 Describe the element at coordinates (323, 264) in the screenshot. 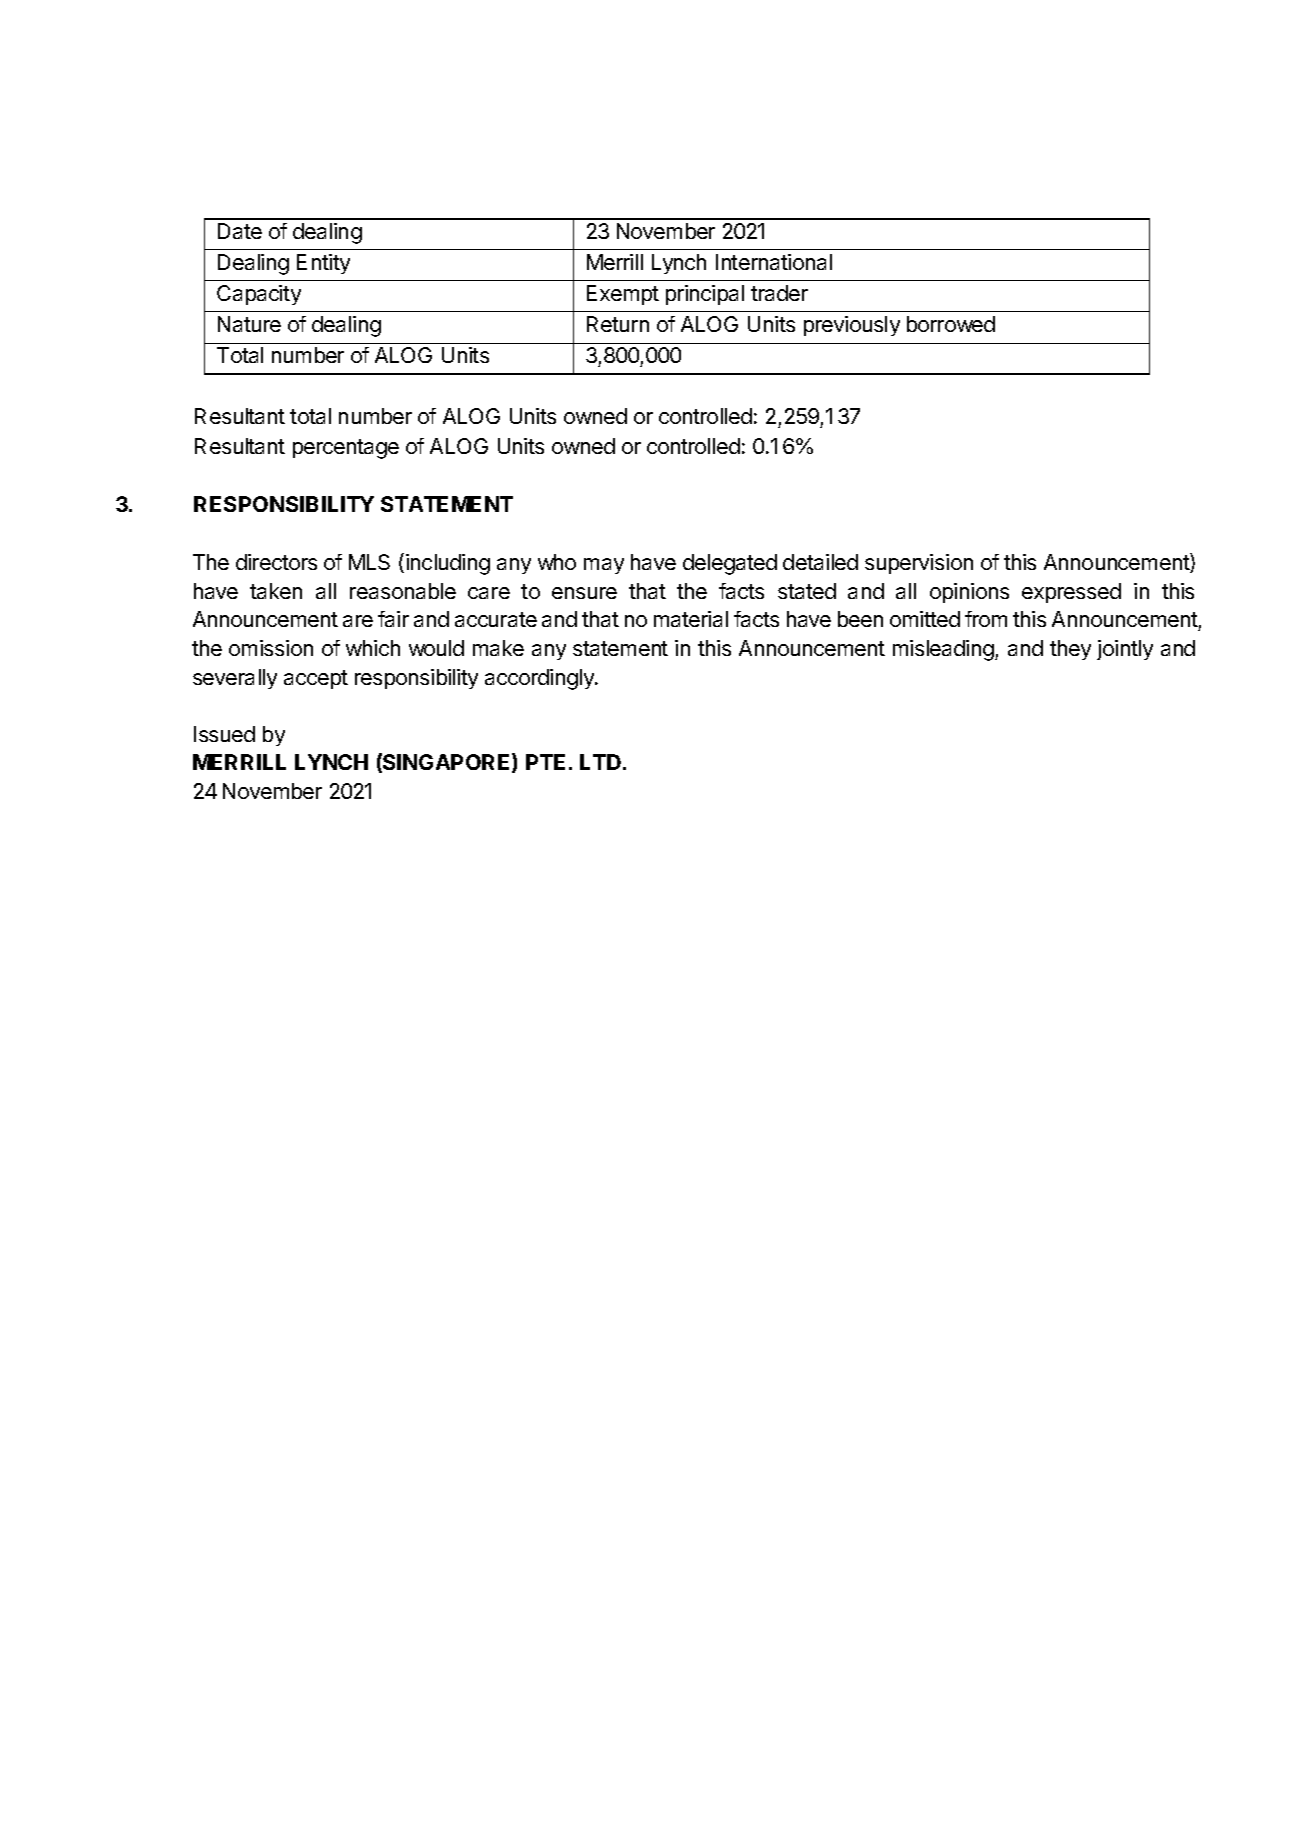

I see `Entity` at that location.
